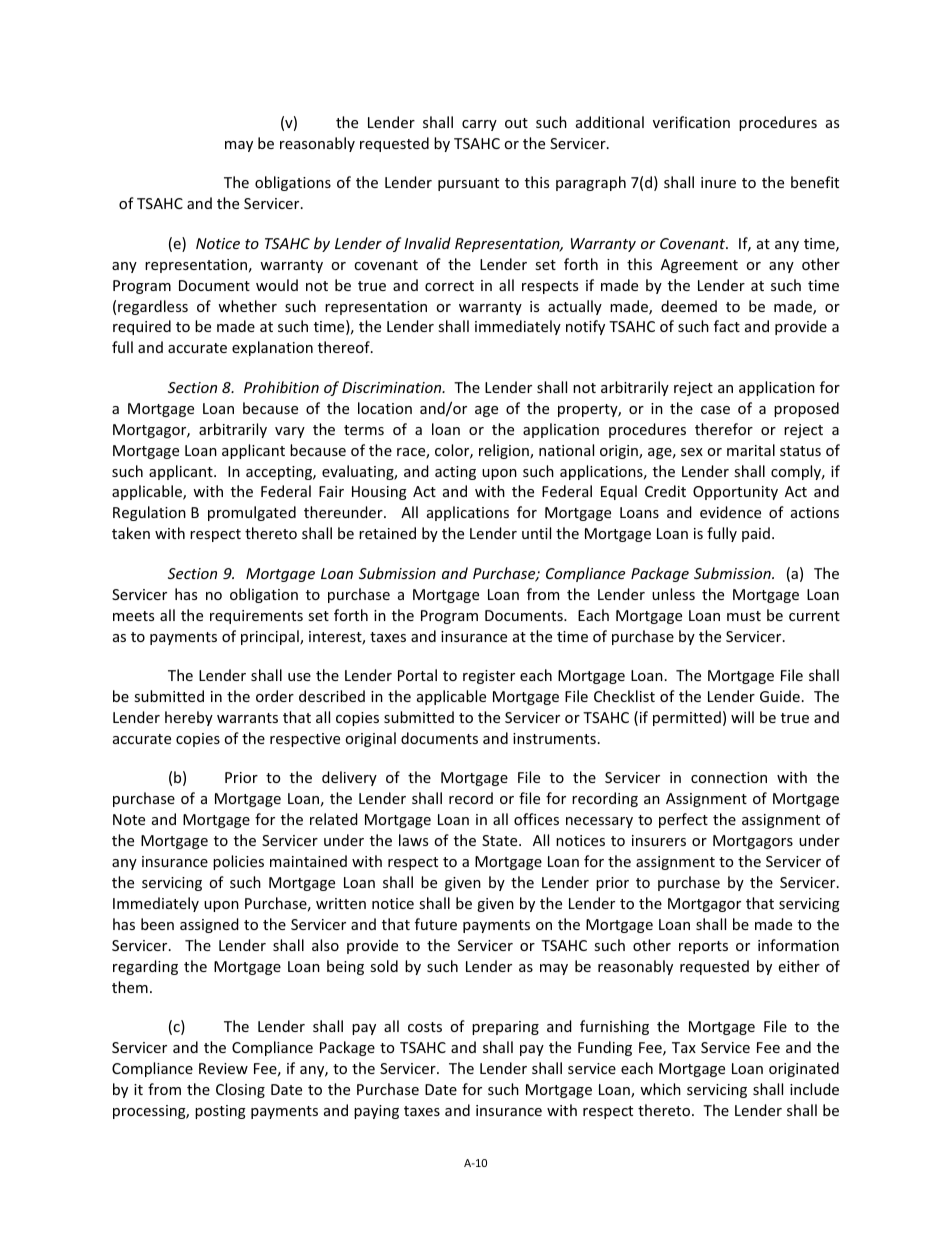  What do you see at coordinates (455, 473) in the page?
I see `acting` at bounding box center [455, 473].
